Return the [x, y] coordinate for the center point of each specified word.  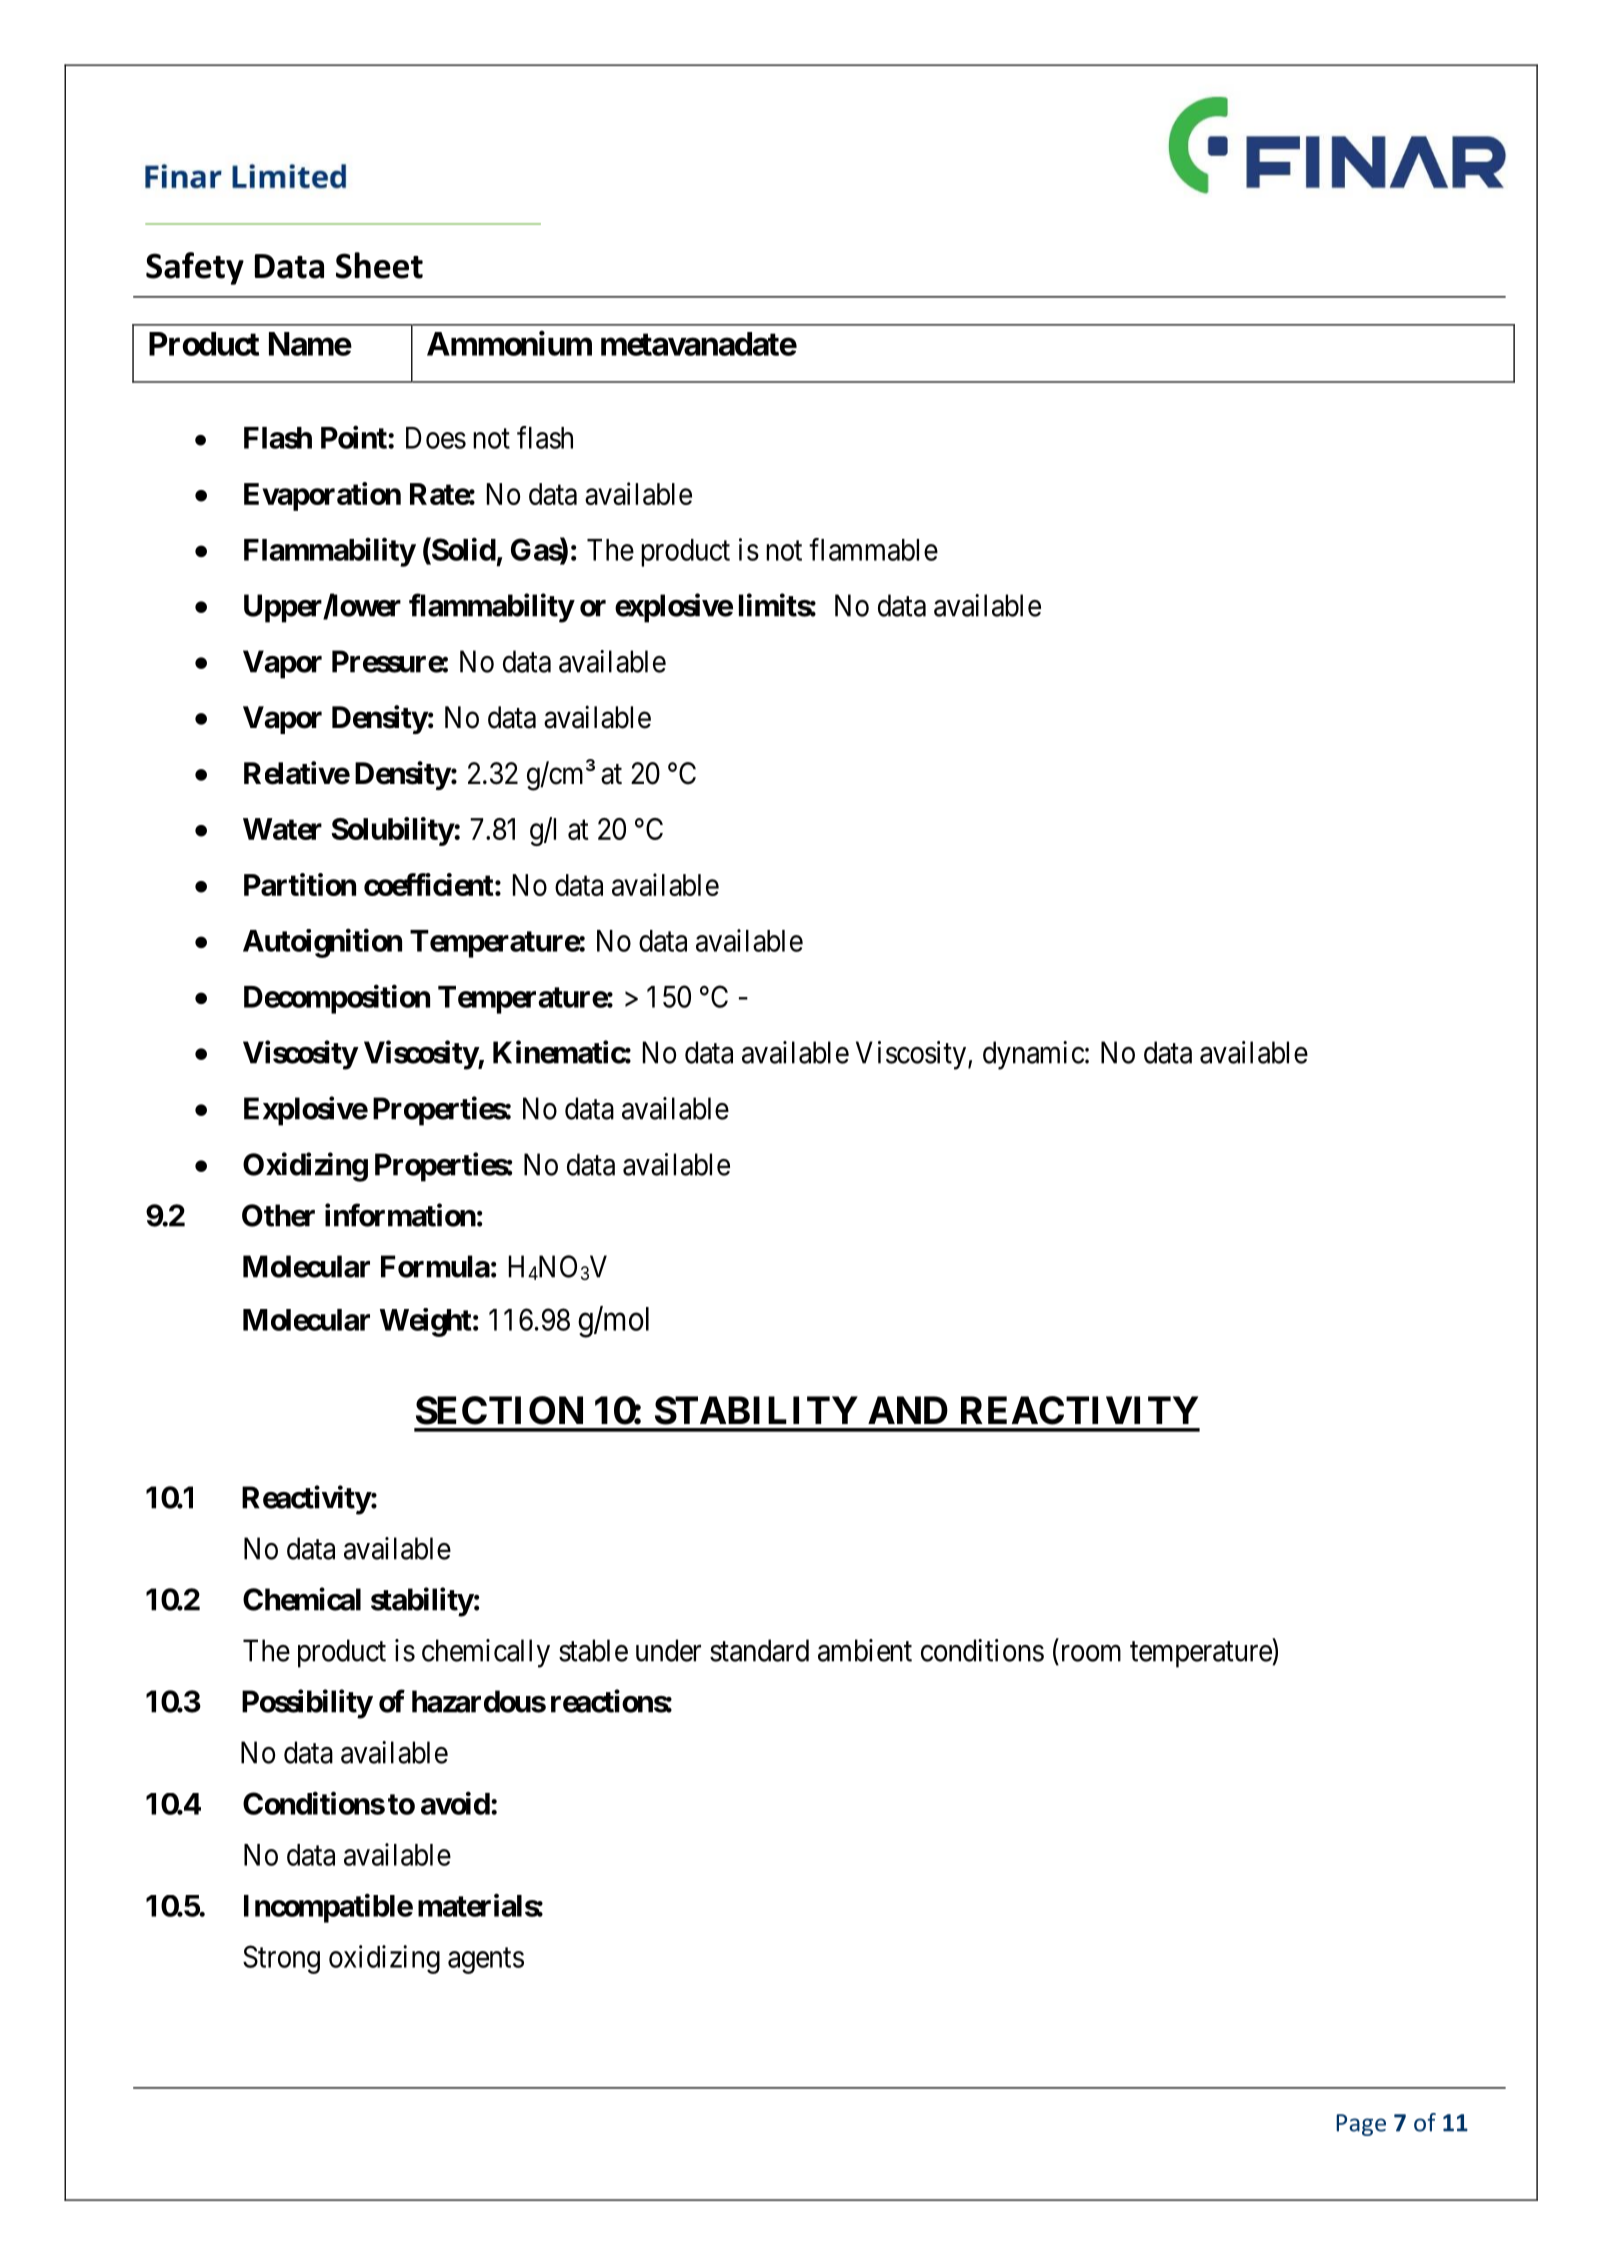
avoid [455, 1803]
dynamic [1033, 1055]
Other [278, 1215]
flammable [873, 549]
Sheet [379, 265]
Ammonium [509, 343]
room [1091, 1653]
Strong [281, 1959]
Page [1361, 2125]
